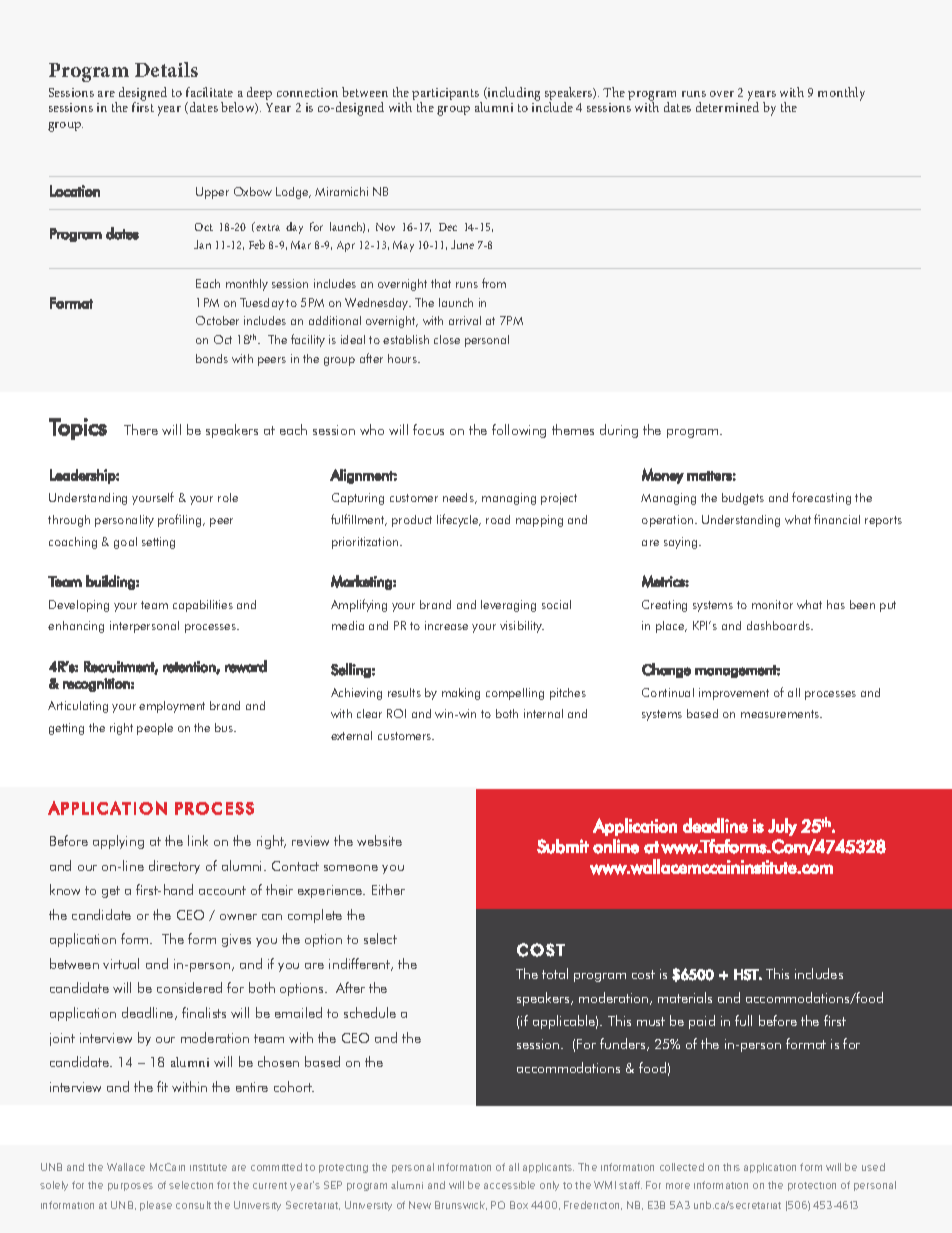  Describe the element at coordinates (141, 429) in the screenshot. I see `There` at that location.
